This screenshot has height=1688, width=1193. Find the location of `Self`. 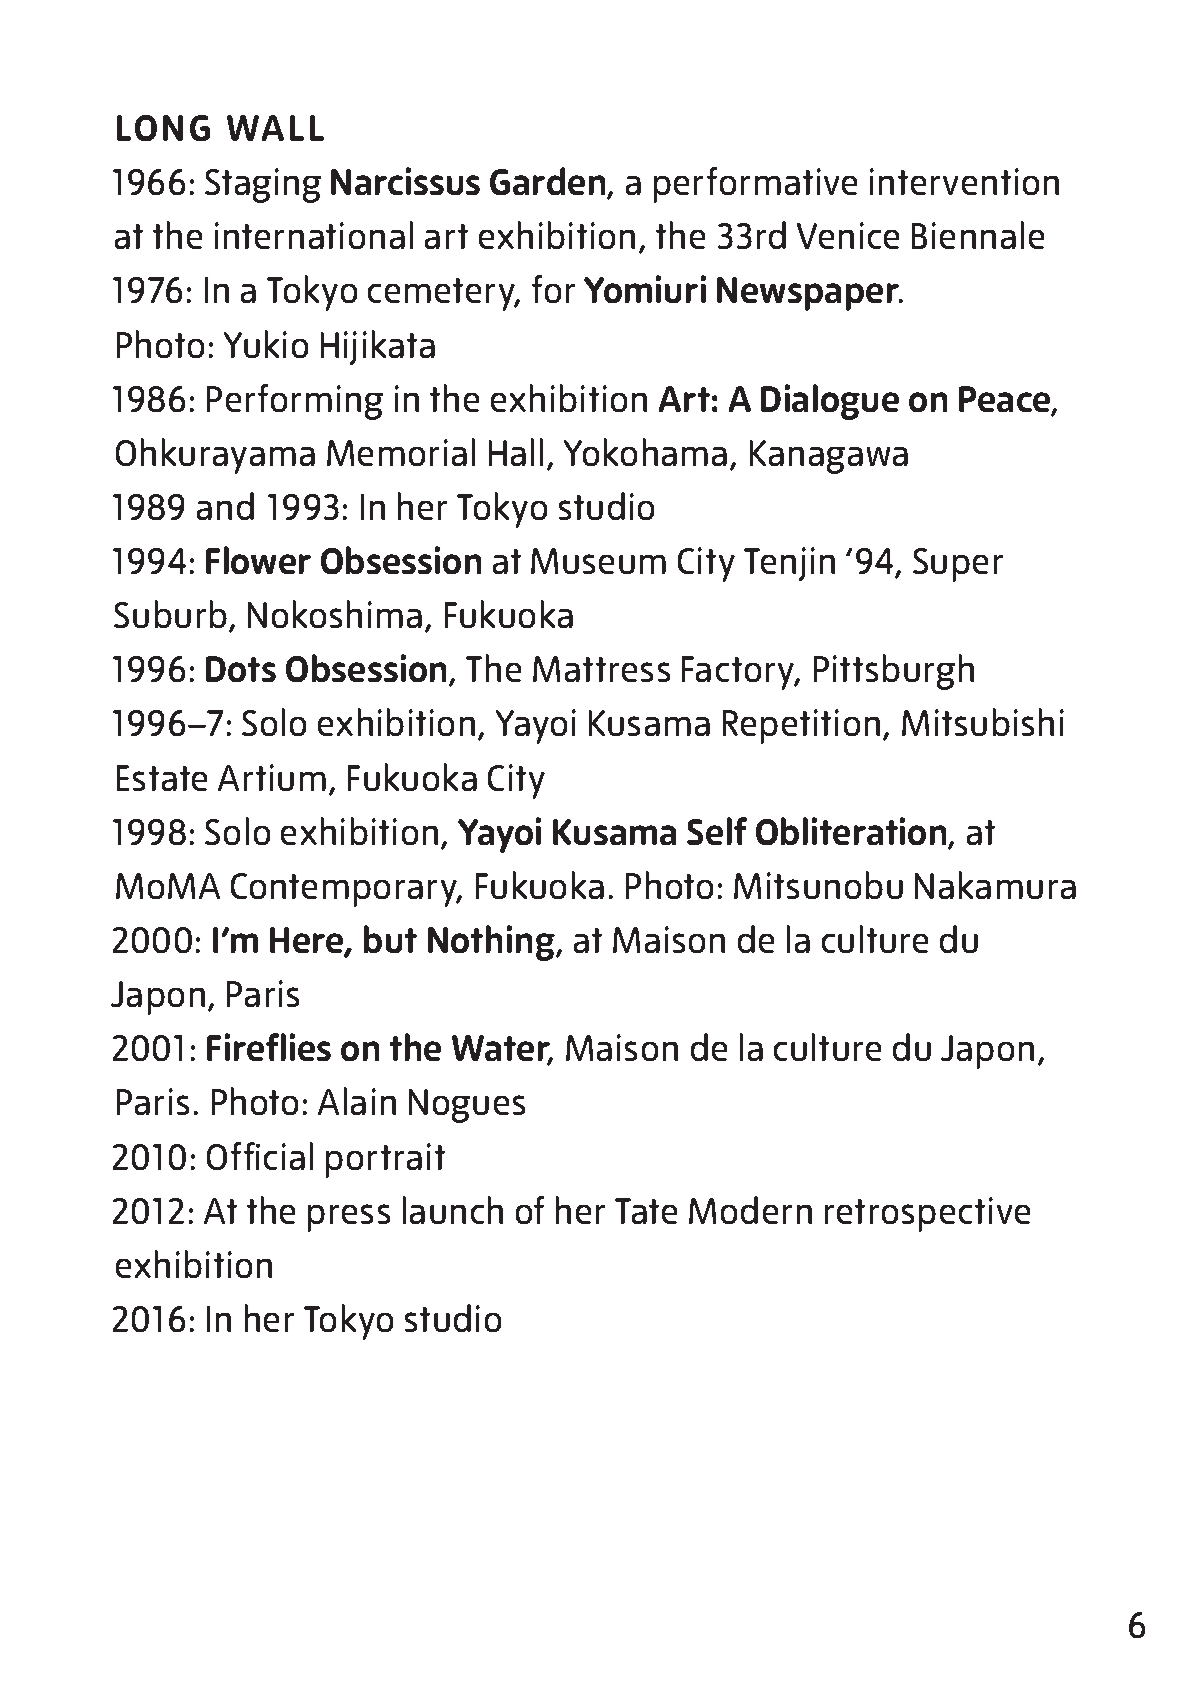

Self is located at coordinates (717, 831).
